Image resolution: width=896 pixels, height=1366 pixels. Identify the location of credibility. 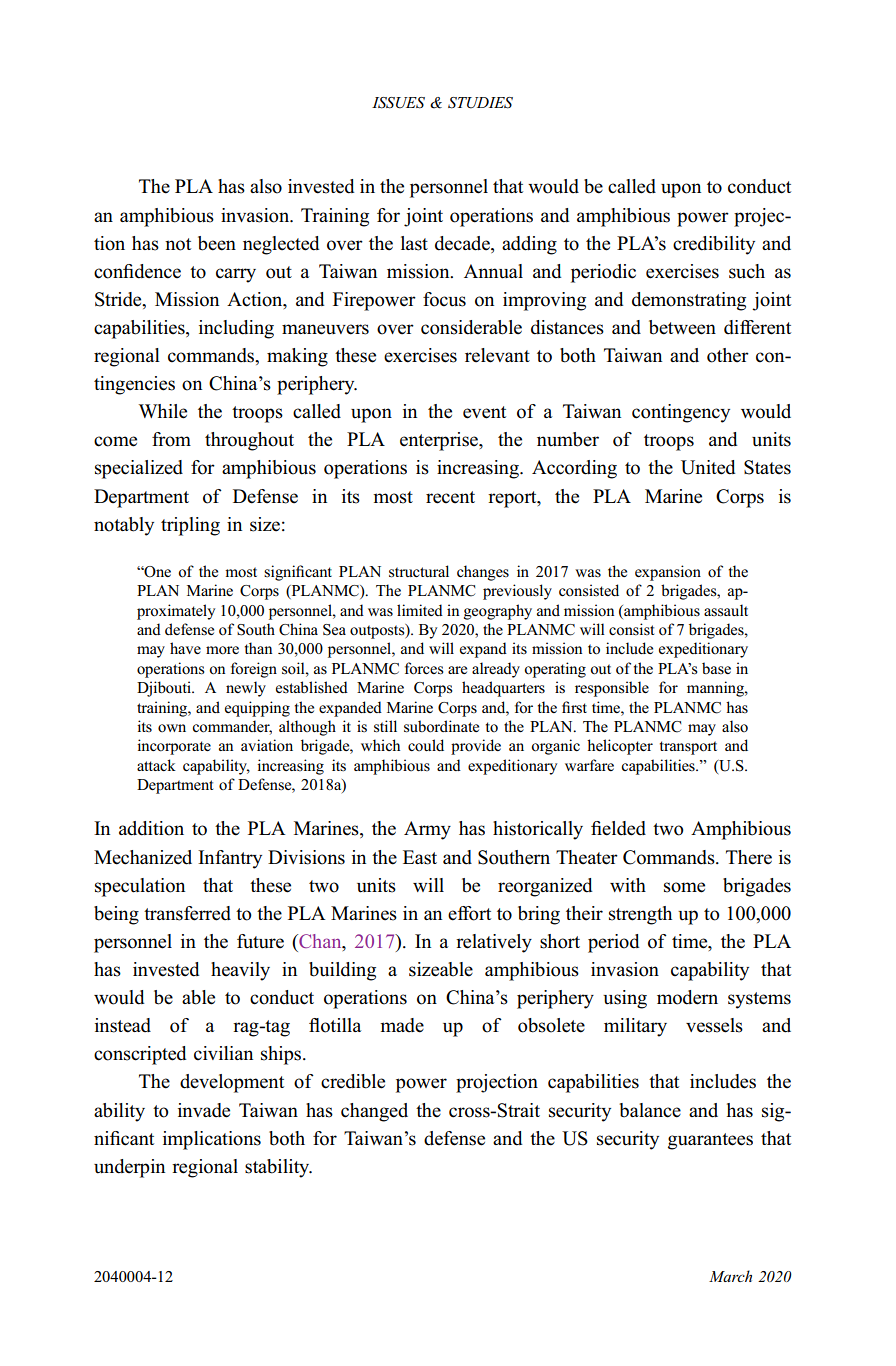
(714, 245).
